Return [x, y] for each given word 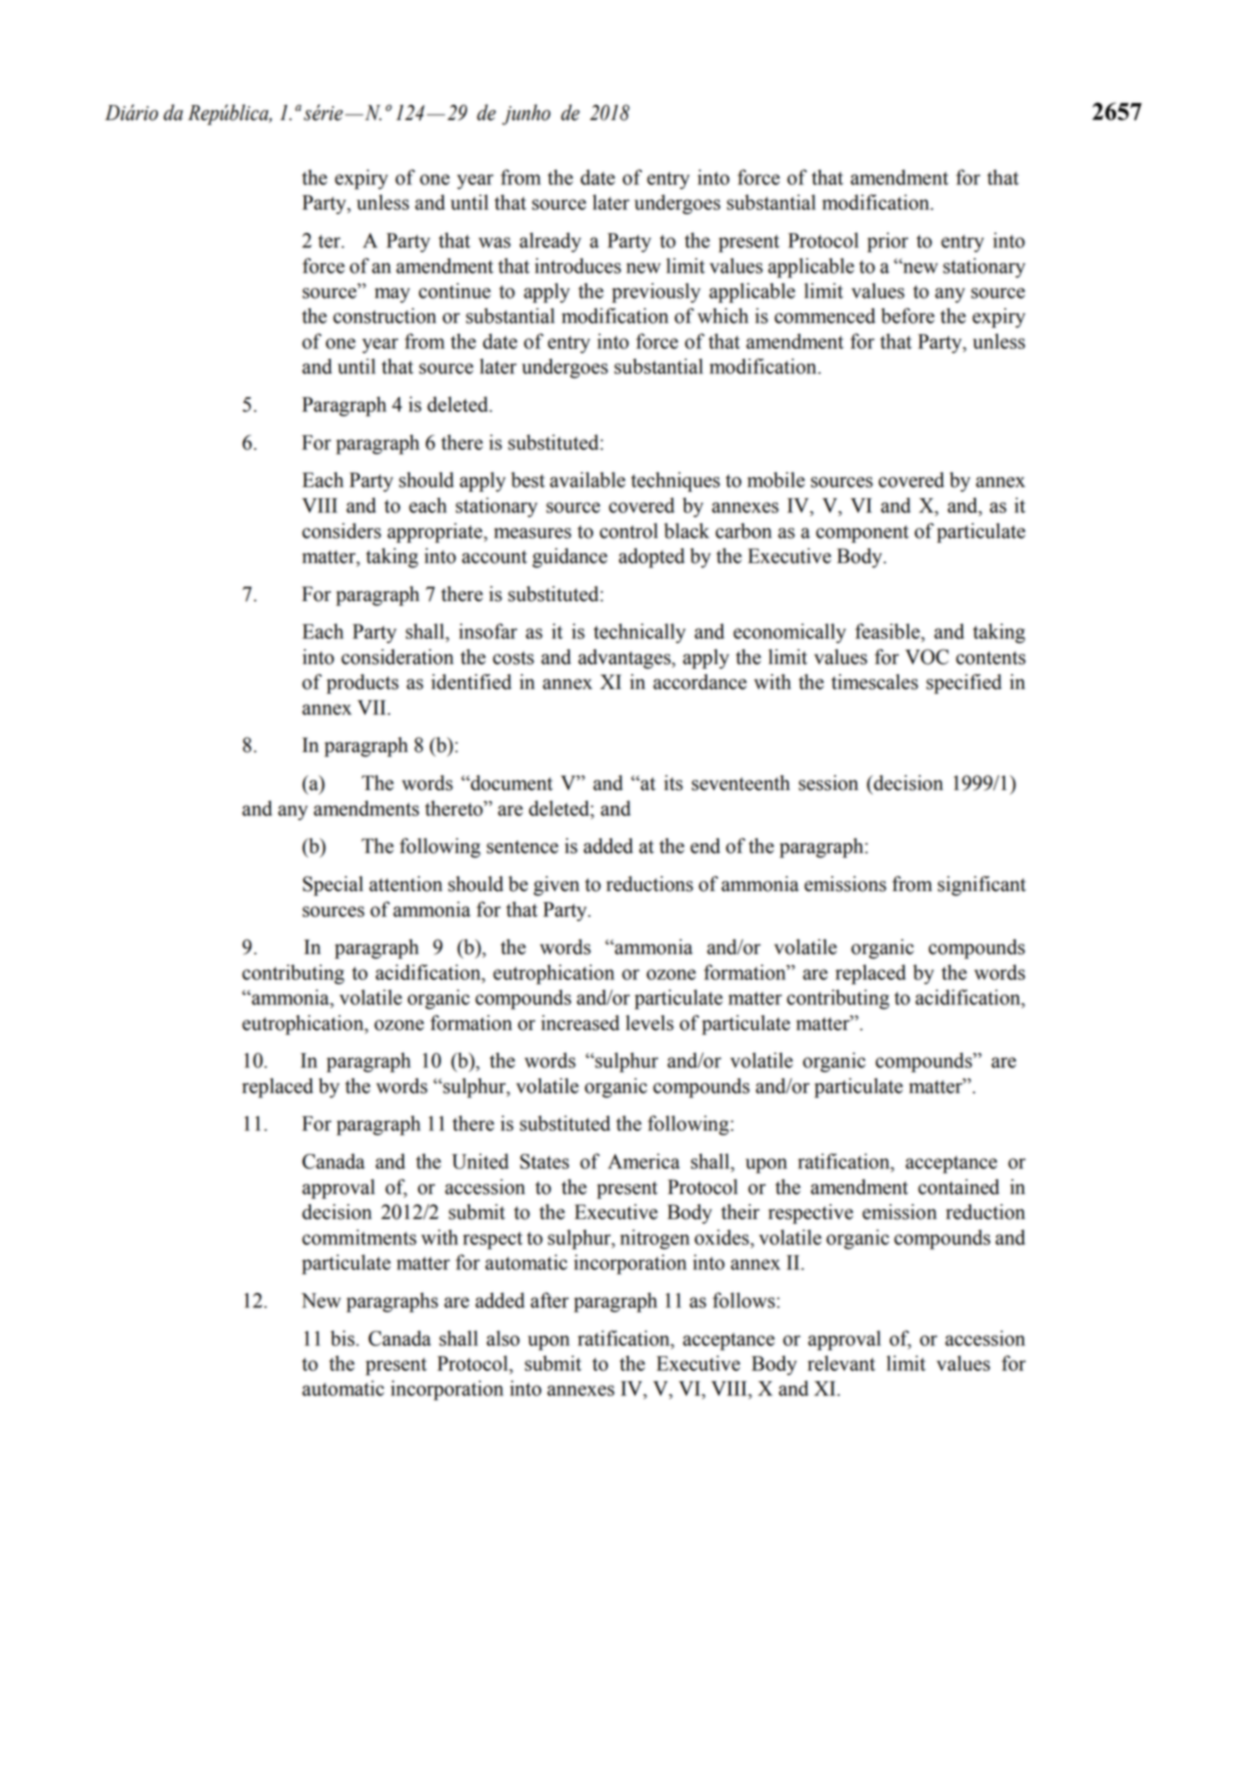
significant [982, 886]
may [392, 295]
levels [650, 1023]
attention [406, 884]
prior [887, 242]
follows [744, 1300]
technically [640, 633]
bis [344, 1338]
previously [656, 293]
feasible [888, 631]
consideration [397, 657]
